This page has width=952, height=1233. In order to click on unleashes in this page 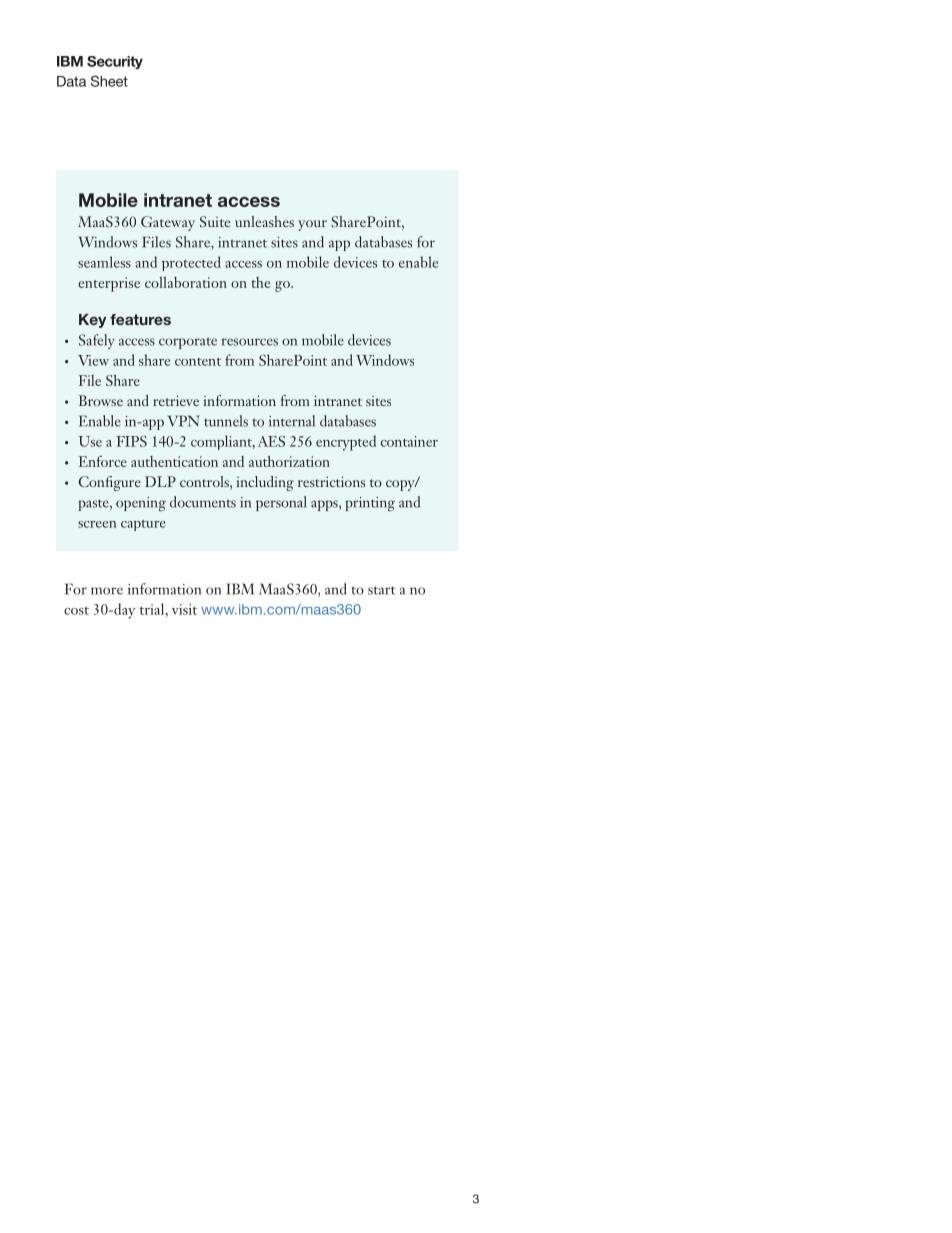, I will do `click(264, 221)`.
